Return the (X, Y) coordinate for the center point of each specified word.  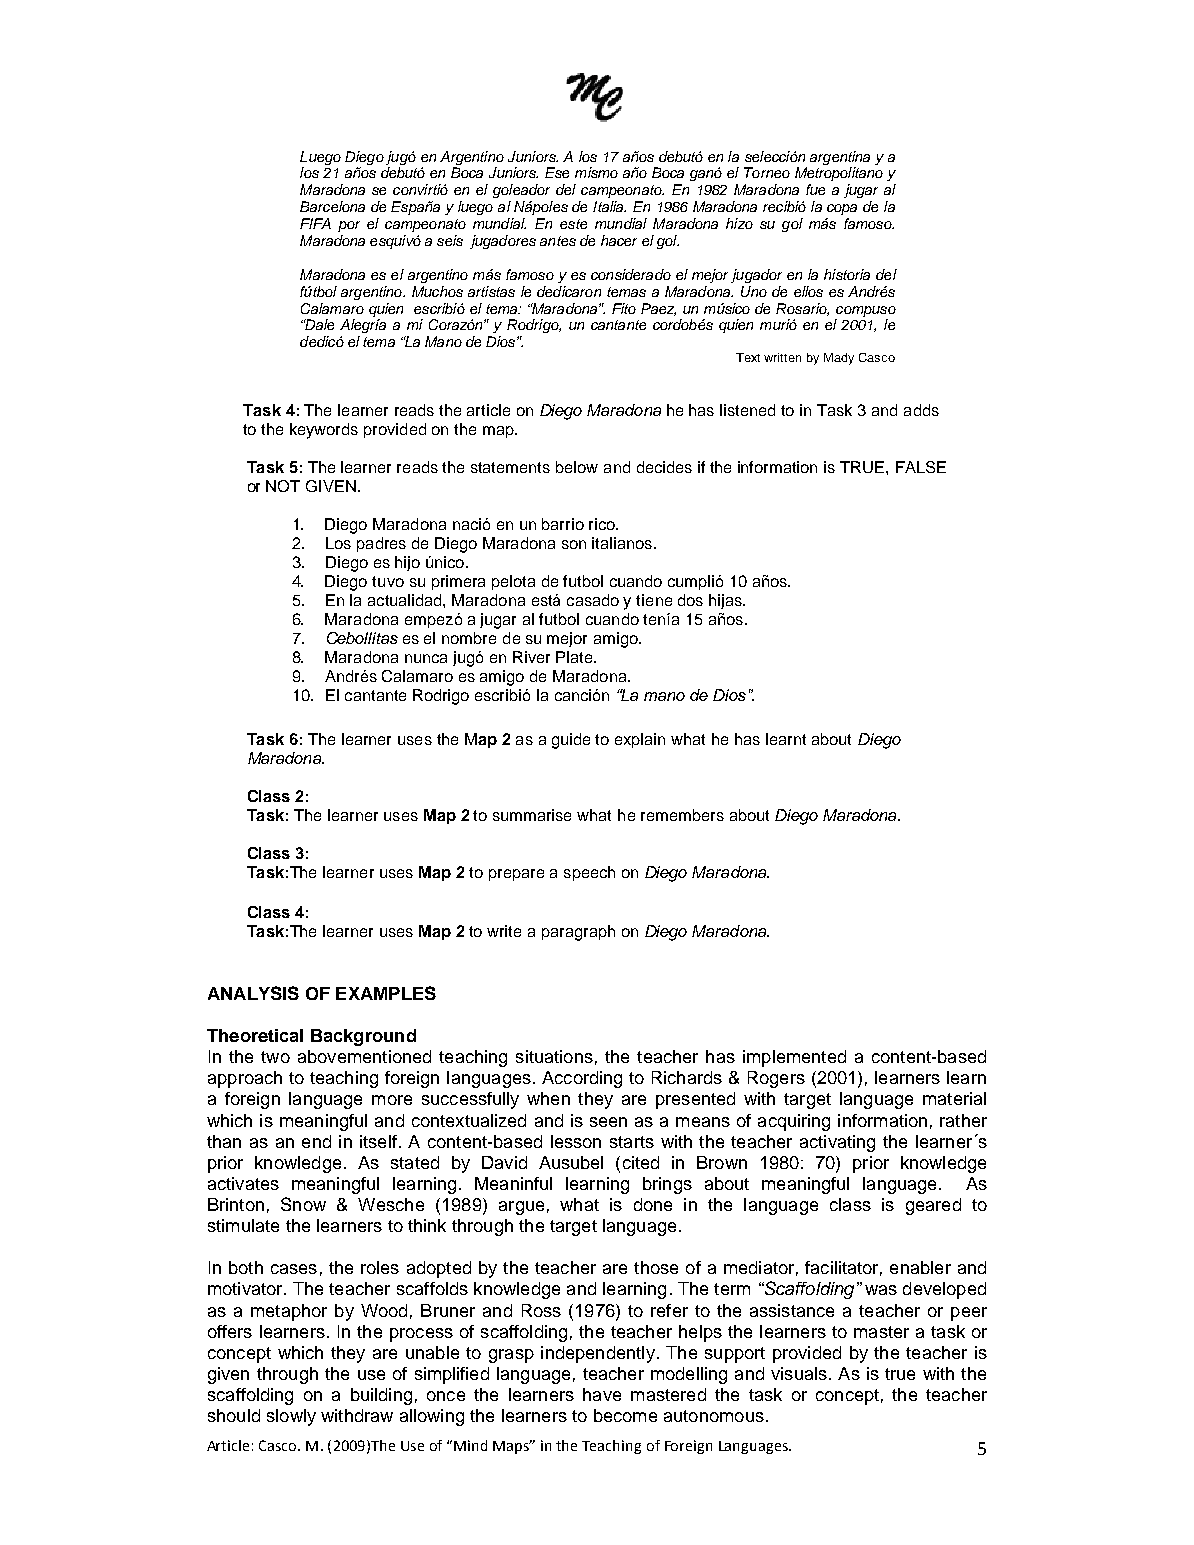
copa (842, 209)
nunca (426, 658)
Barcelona (332, 206)
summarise (532, 815)
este (573, 224)
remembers (682, 815)
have (602, 1394)
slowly (291, 1417)
